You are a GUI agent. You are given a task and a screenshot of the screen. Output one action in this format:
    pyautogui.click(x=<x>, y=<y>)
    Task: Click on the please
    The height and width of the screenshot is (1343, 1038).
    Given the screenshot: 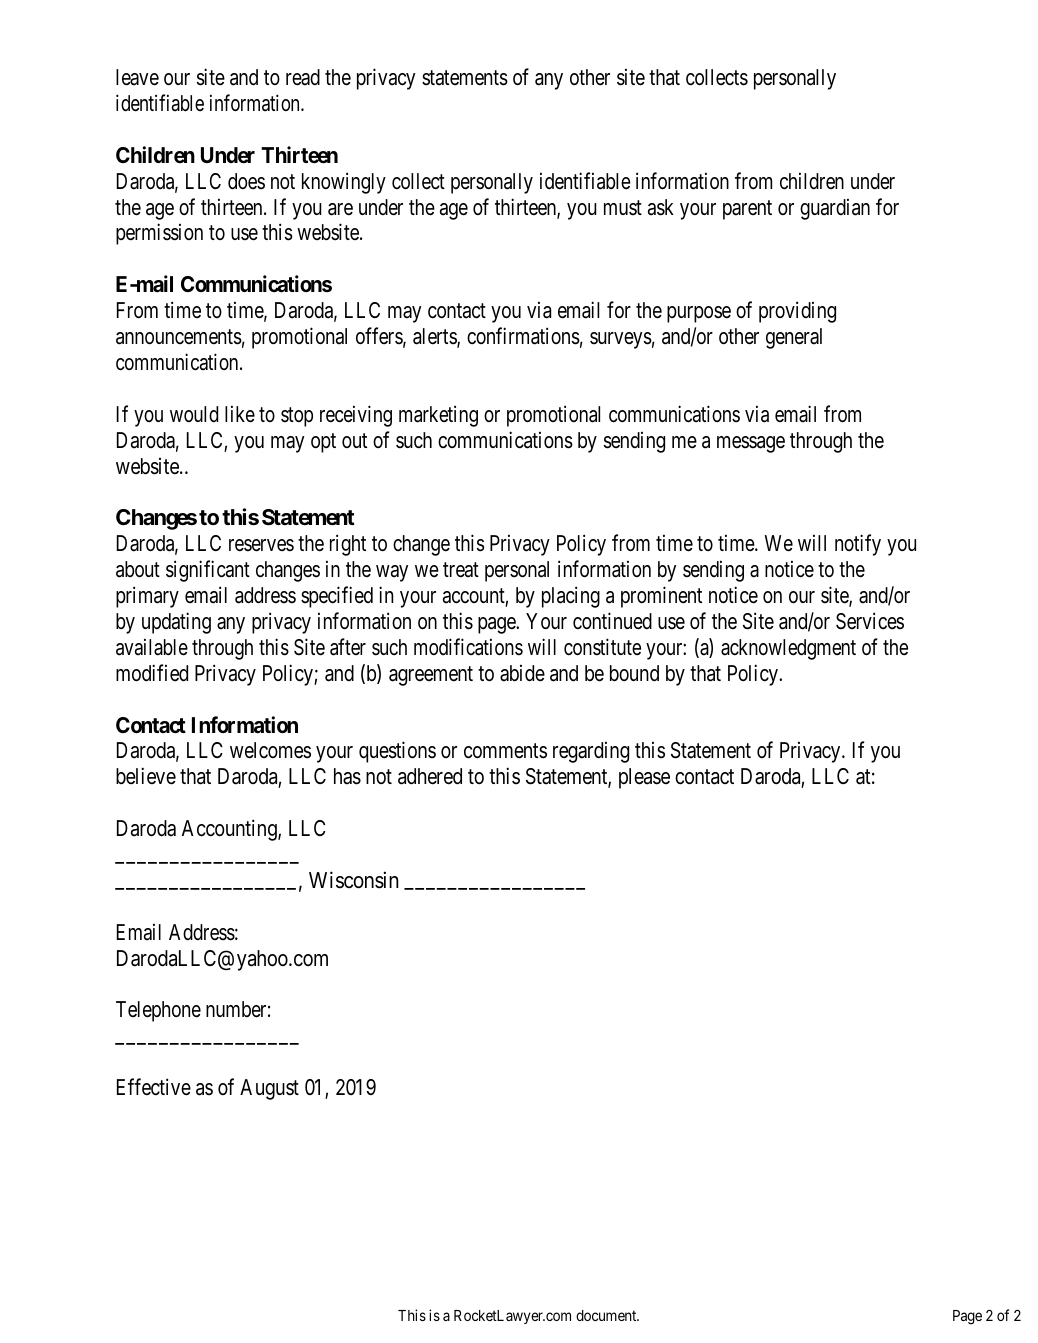 What is the action you would take?
    pyautogui.click(x=644, y=778)
